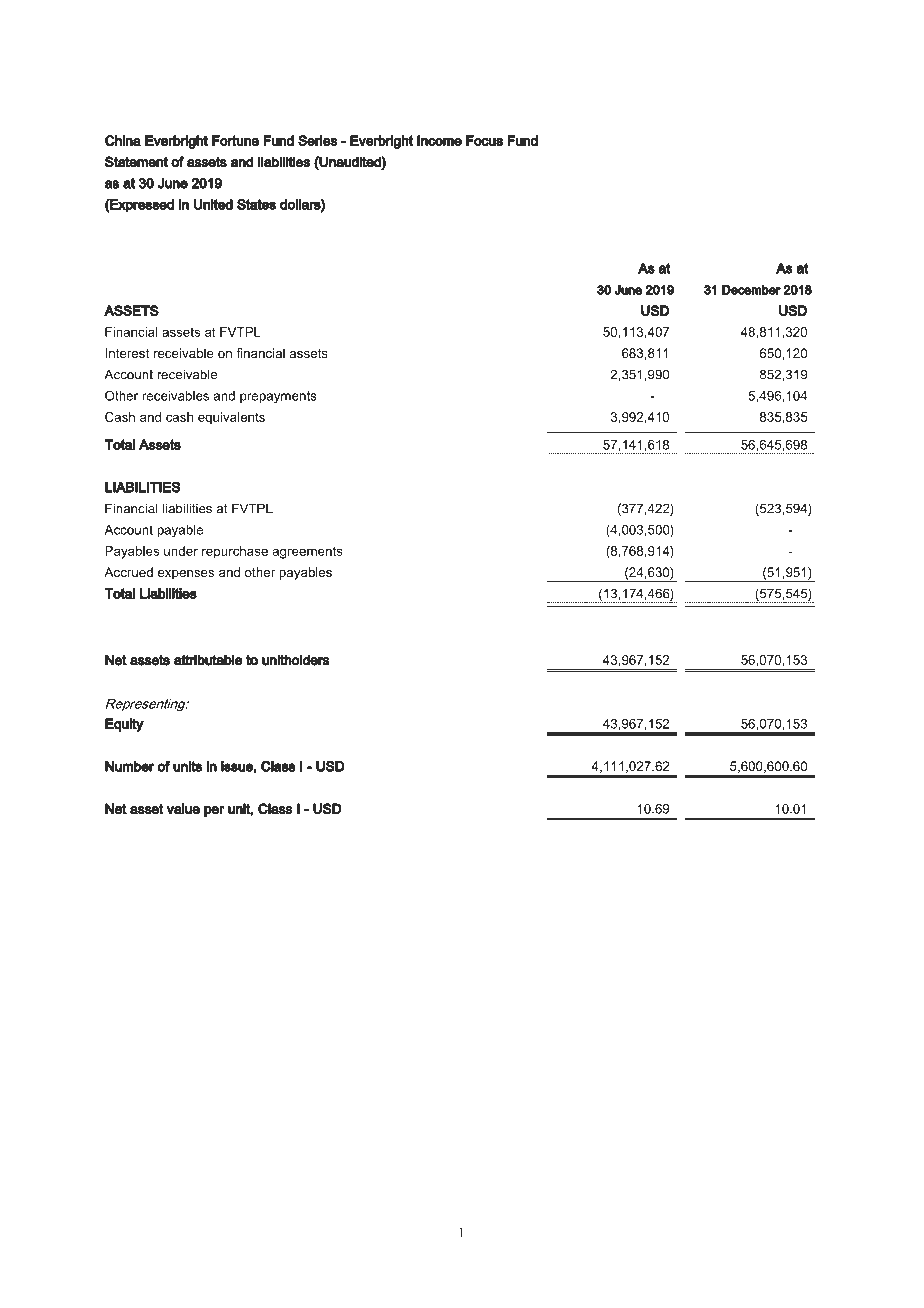  I want to click on per, so click(214, 811).
